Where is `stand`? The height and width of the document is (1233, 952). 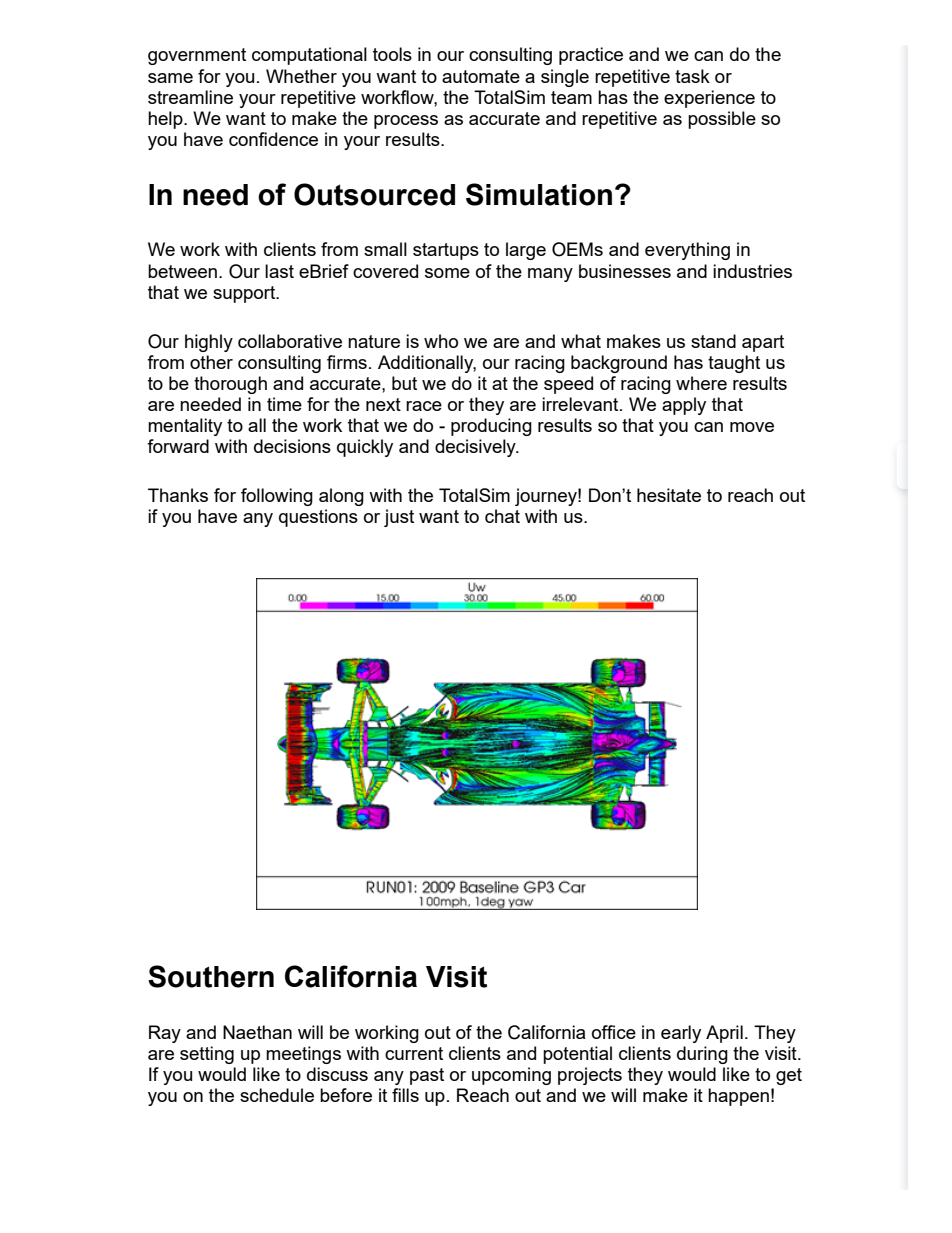
stand is located at coordinates (713, 341).
